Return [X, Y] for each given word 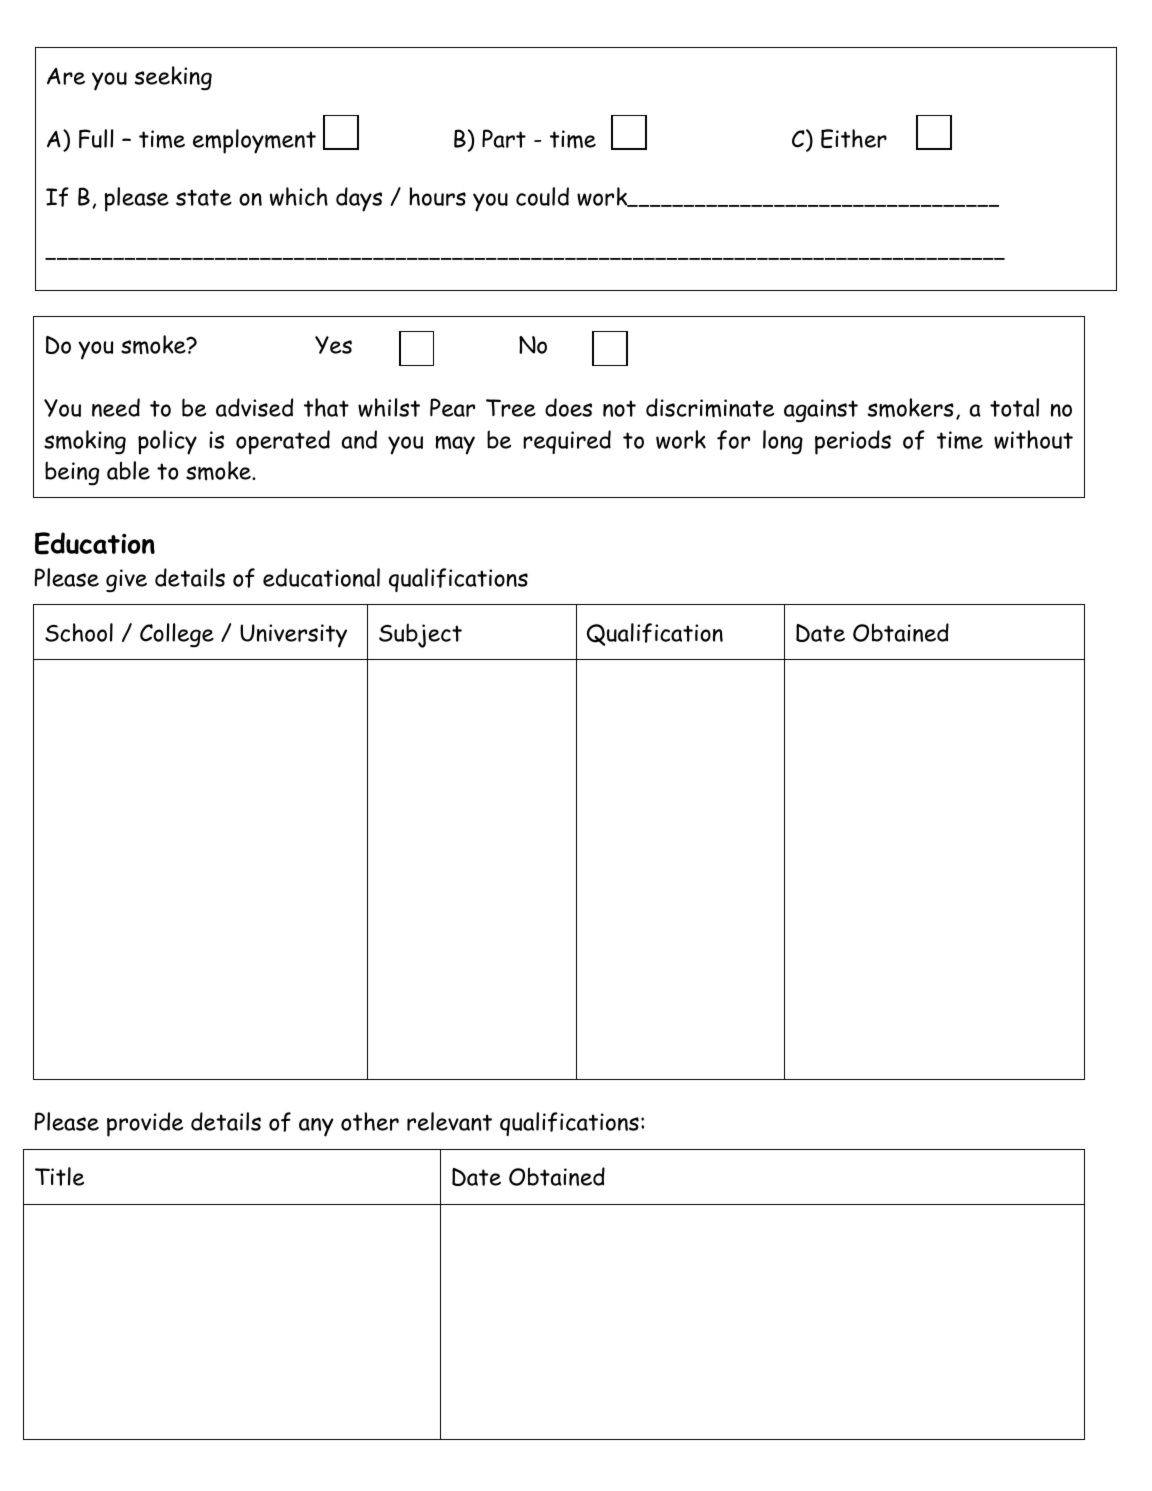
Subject [420, 636]
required [567, 442]
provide [145, 1124]
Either [854, 138]
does [568, 407]
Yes [333, 345]
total [1014, 407]
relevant [449, 1121]
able [128, 470]
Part [504, 138]
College [177, 635]
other [370, 1121]
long [783, 442]
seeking [173, 78]
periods [853, 442]
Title [59, 1176]
